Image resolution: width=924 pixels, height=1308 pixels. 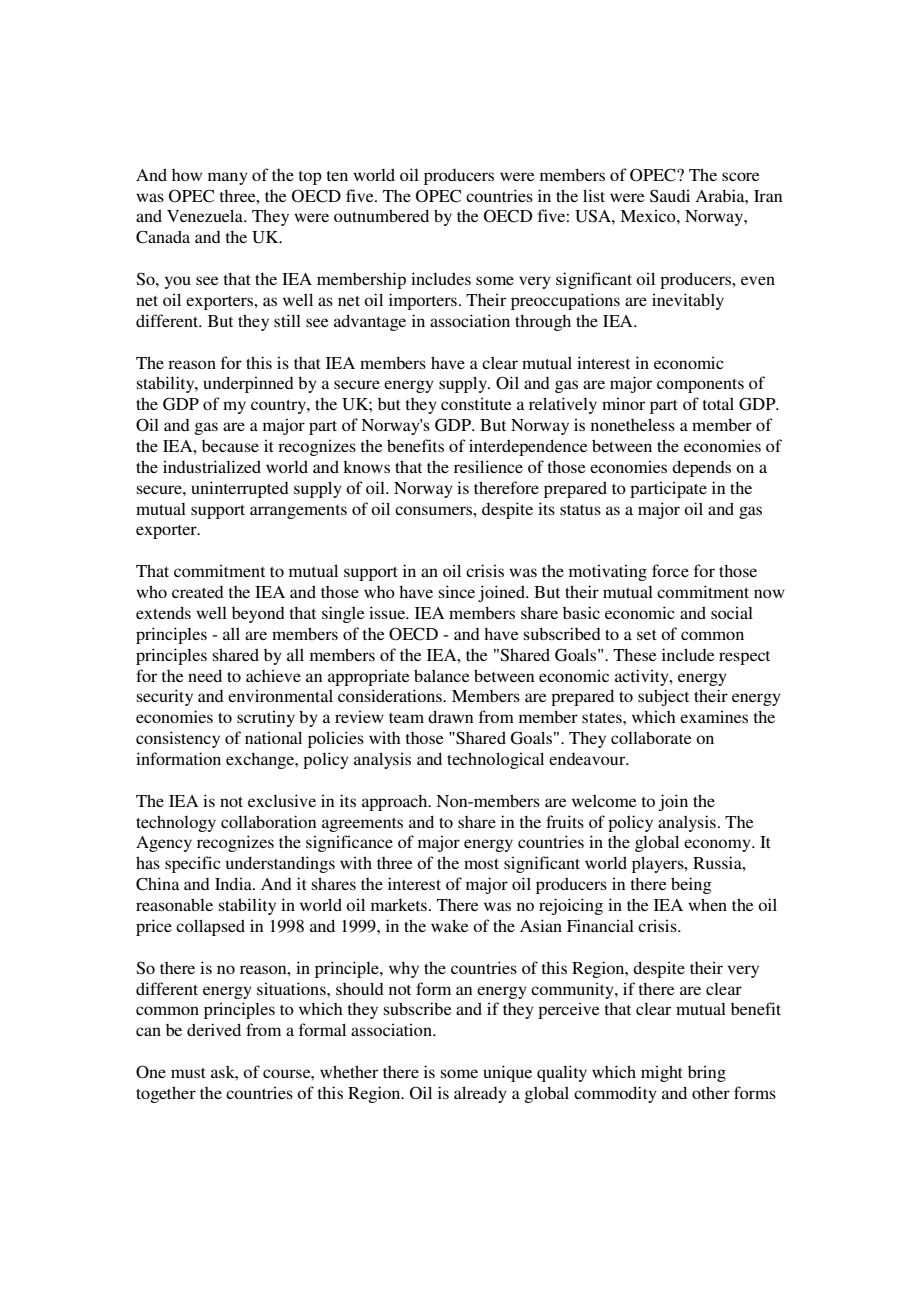 I want to click on Venezuela, so click(x=206, y=215).
